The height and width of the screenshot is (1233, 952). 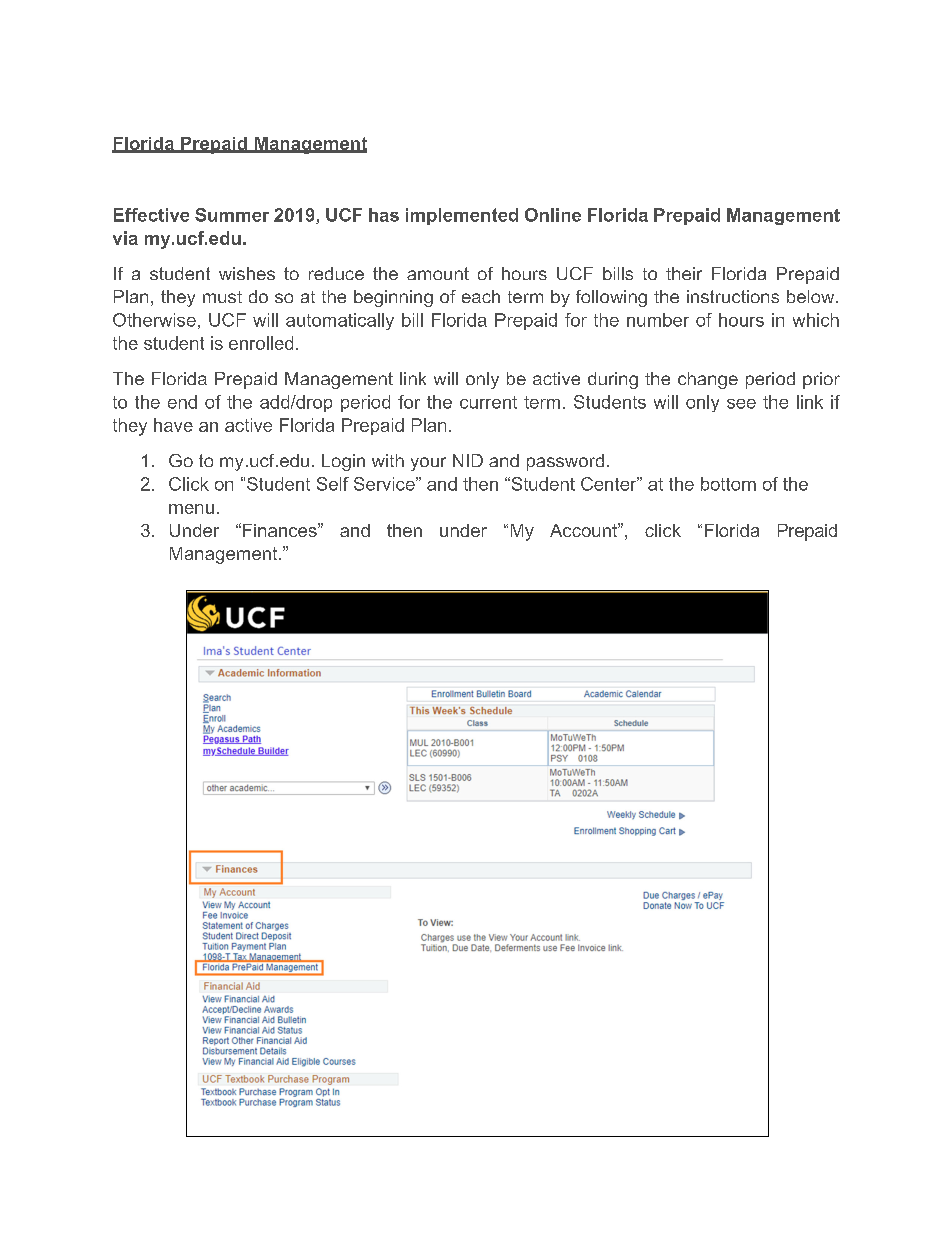 I want to click on current, so click(x=488, y=402).
